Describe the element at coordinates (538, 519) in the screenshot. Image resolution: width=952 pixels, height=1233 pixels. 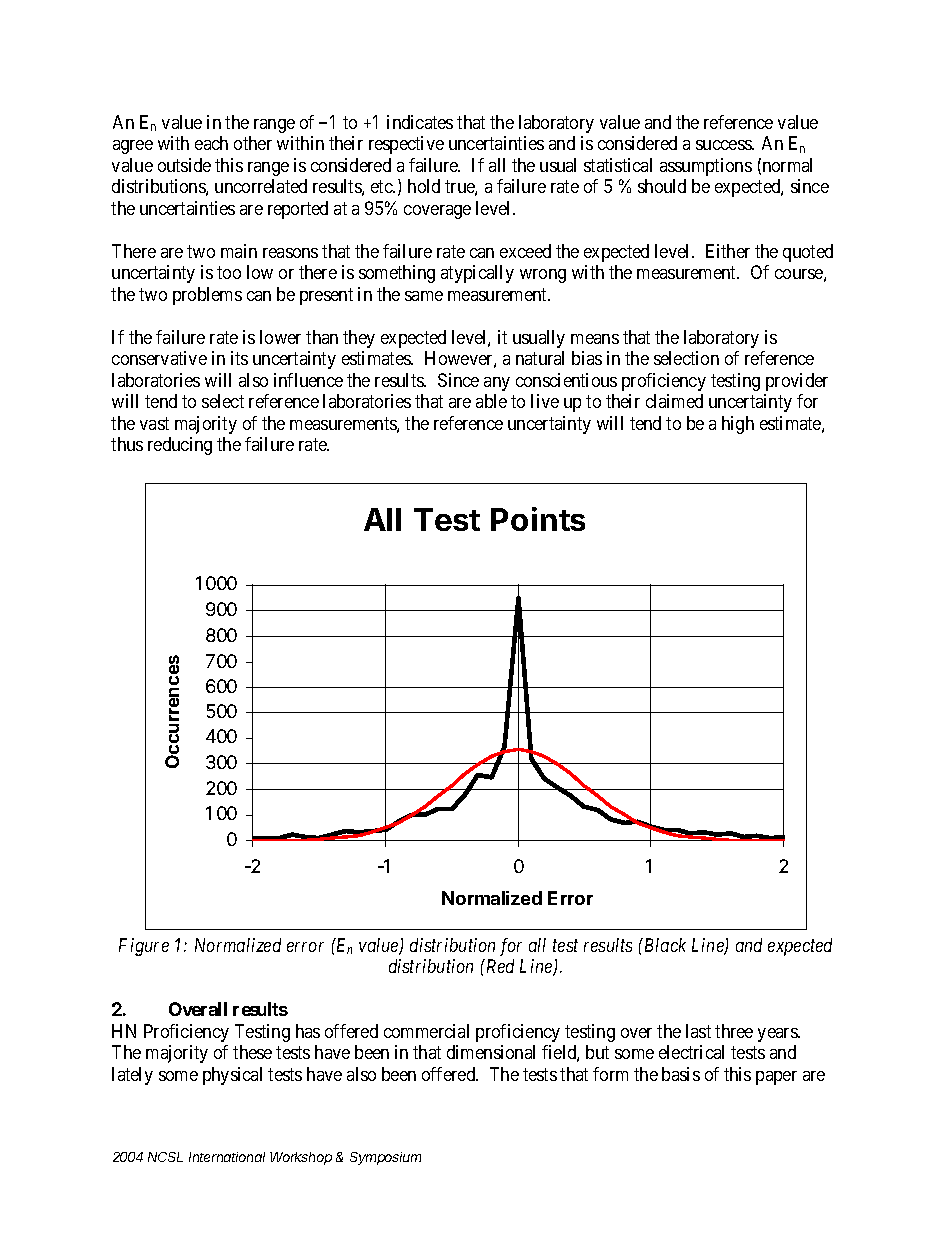
I see `Points` at that location.
